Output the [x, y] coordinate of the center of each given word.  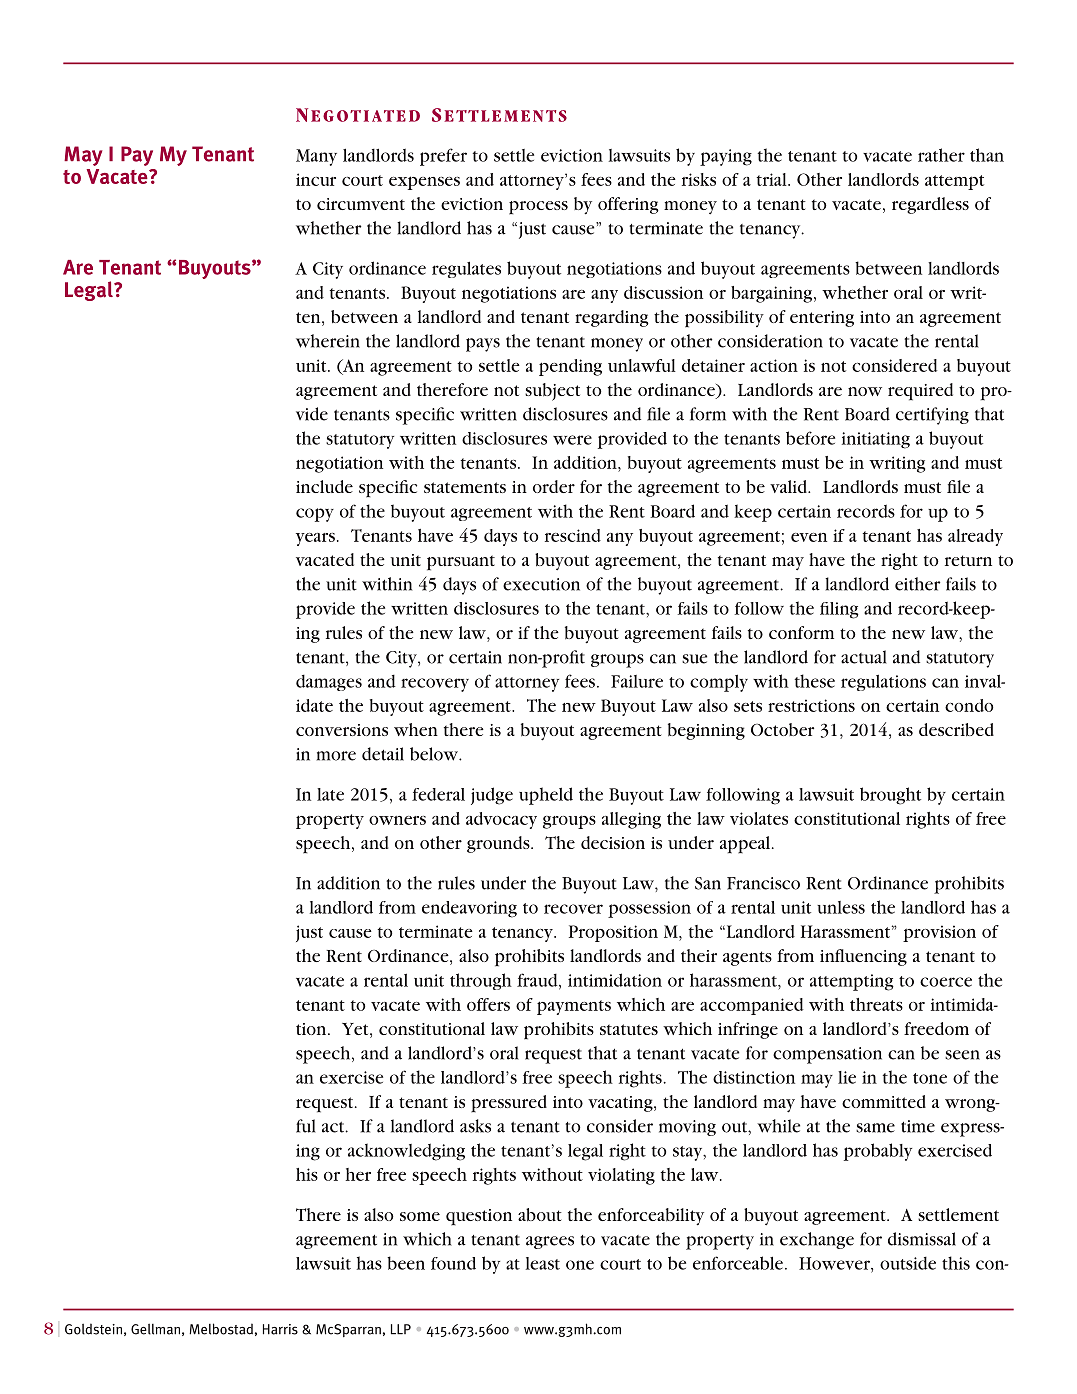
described [956, 729]
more [336, 756]
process [538, 208]
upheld [546, 796]
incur [316, 179]
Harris [280, 1329]
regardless [930, 205]
